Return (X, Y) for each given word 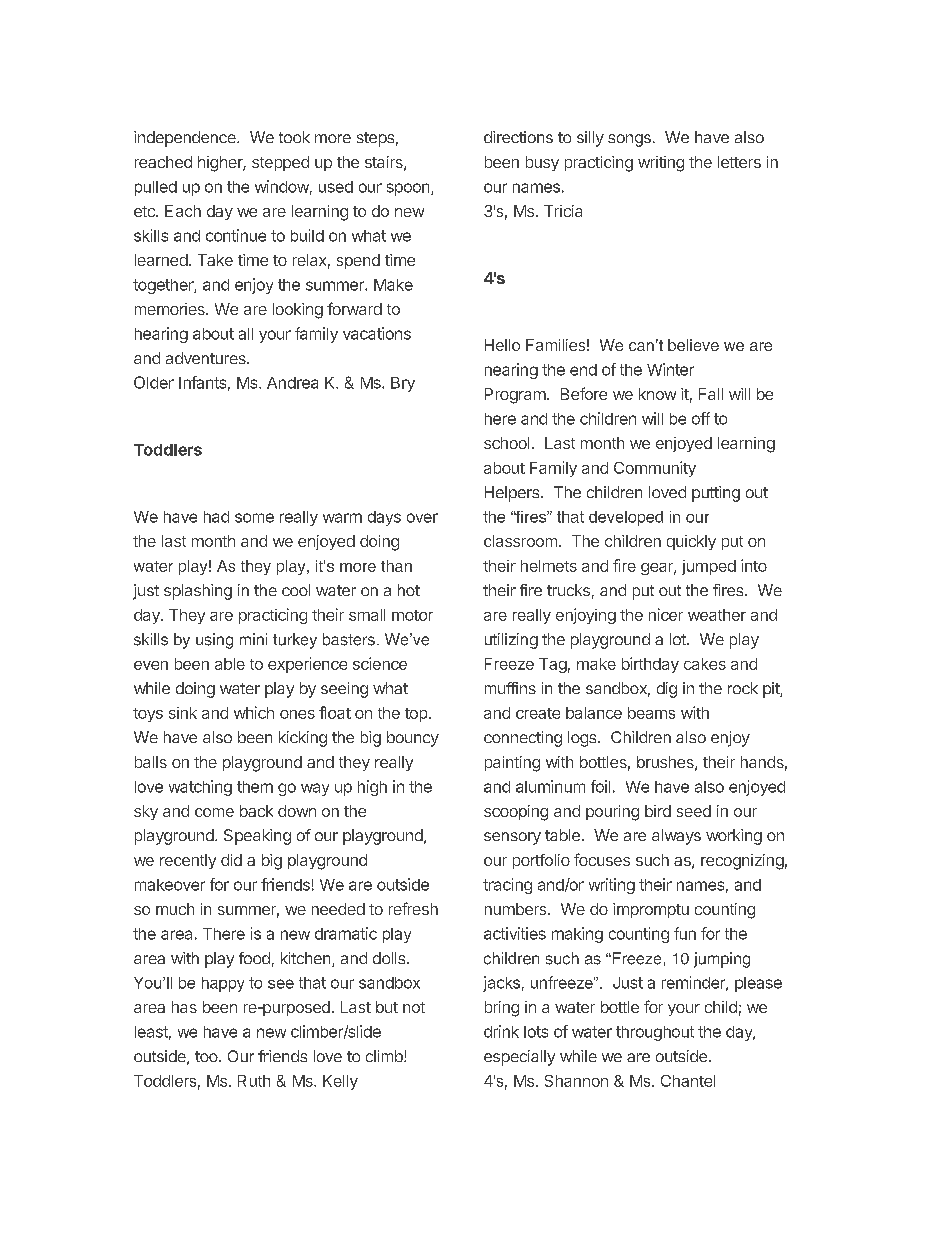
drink (501, 1031)
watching (200, 788)
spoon (409, 189)
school (506, 443)
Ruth (254, 1081)
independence (186, 139)
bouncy (413, 739)
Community (655, 469)
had (216, 517)
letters (739, 162)
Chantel (688, 1081)
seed (694, 811)
